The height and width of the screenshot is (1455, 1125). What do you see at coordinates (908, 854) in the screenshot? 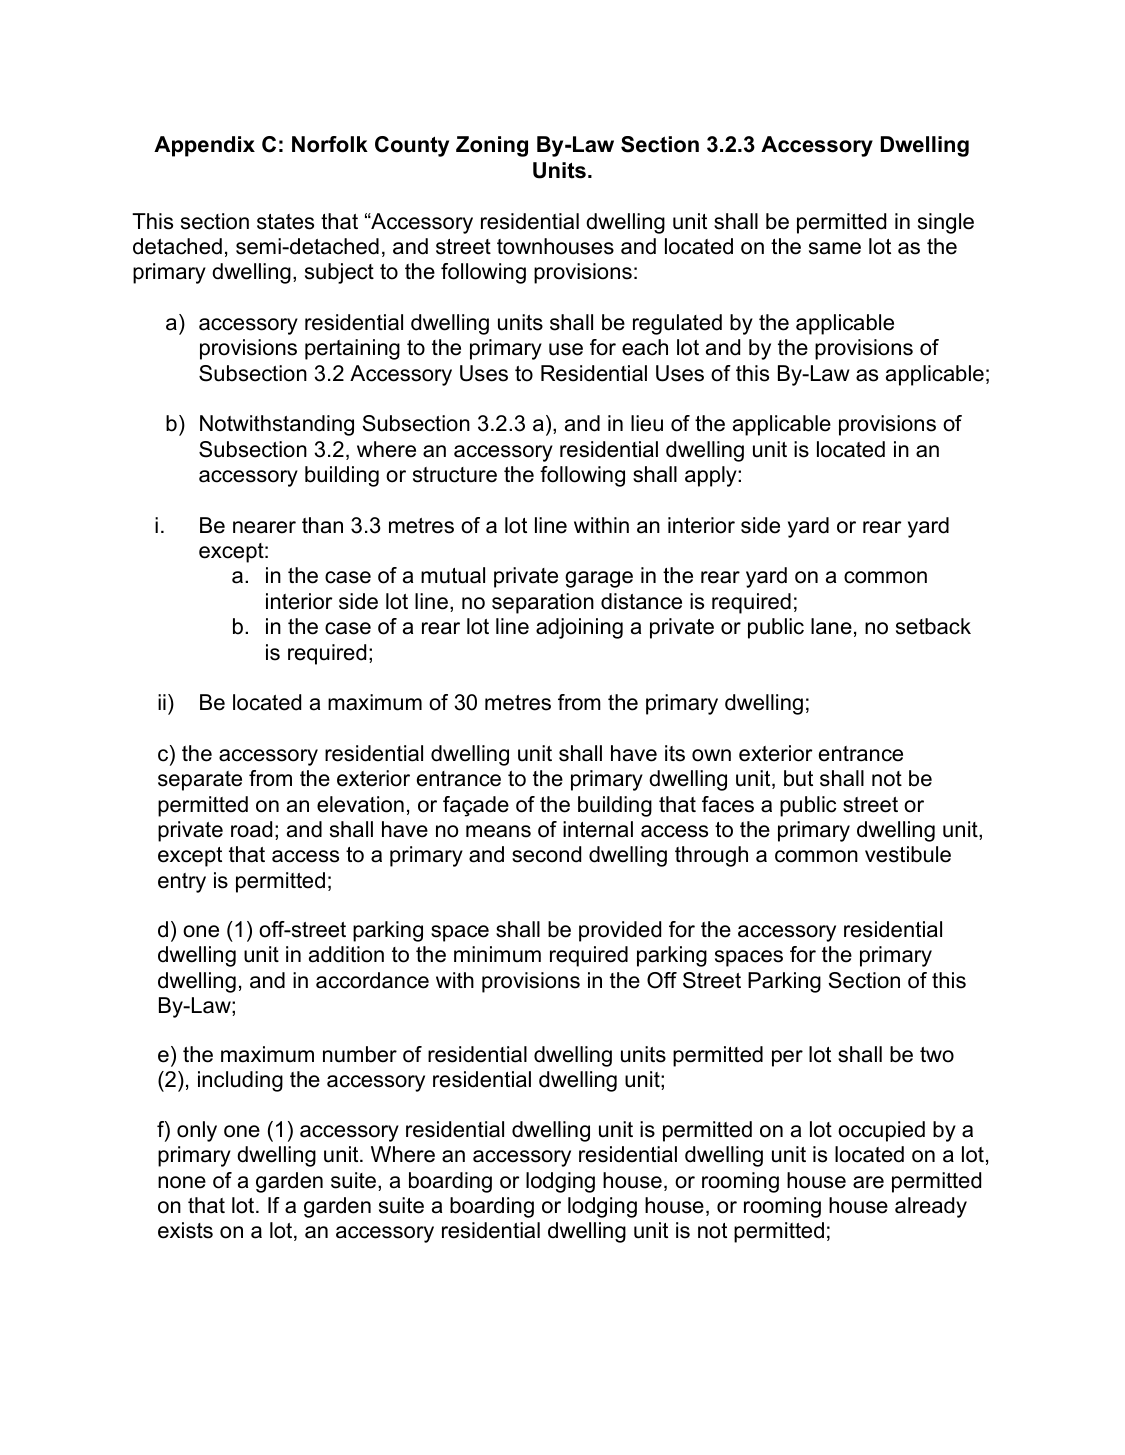
I see `vestibule` at bounding box center [908, 854].
